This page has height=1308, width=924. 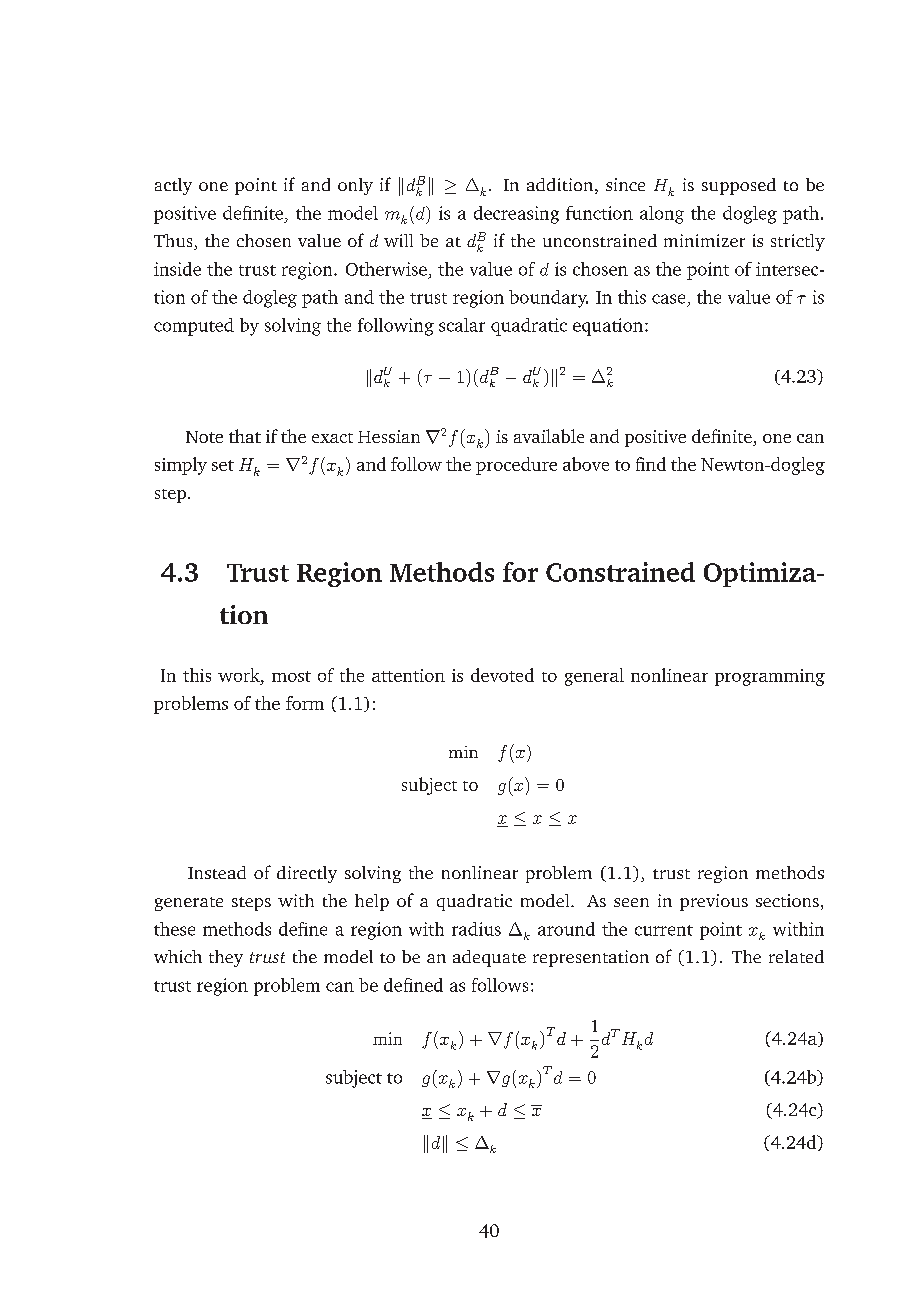 I want to click on Thus, so click(x=174, y=242).
